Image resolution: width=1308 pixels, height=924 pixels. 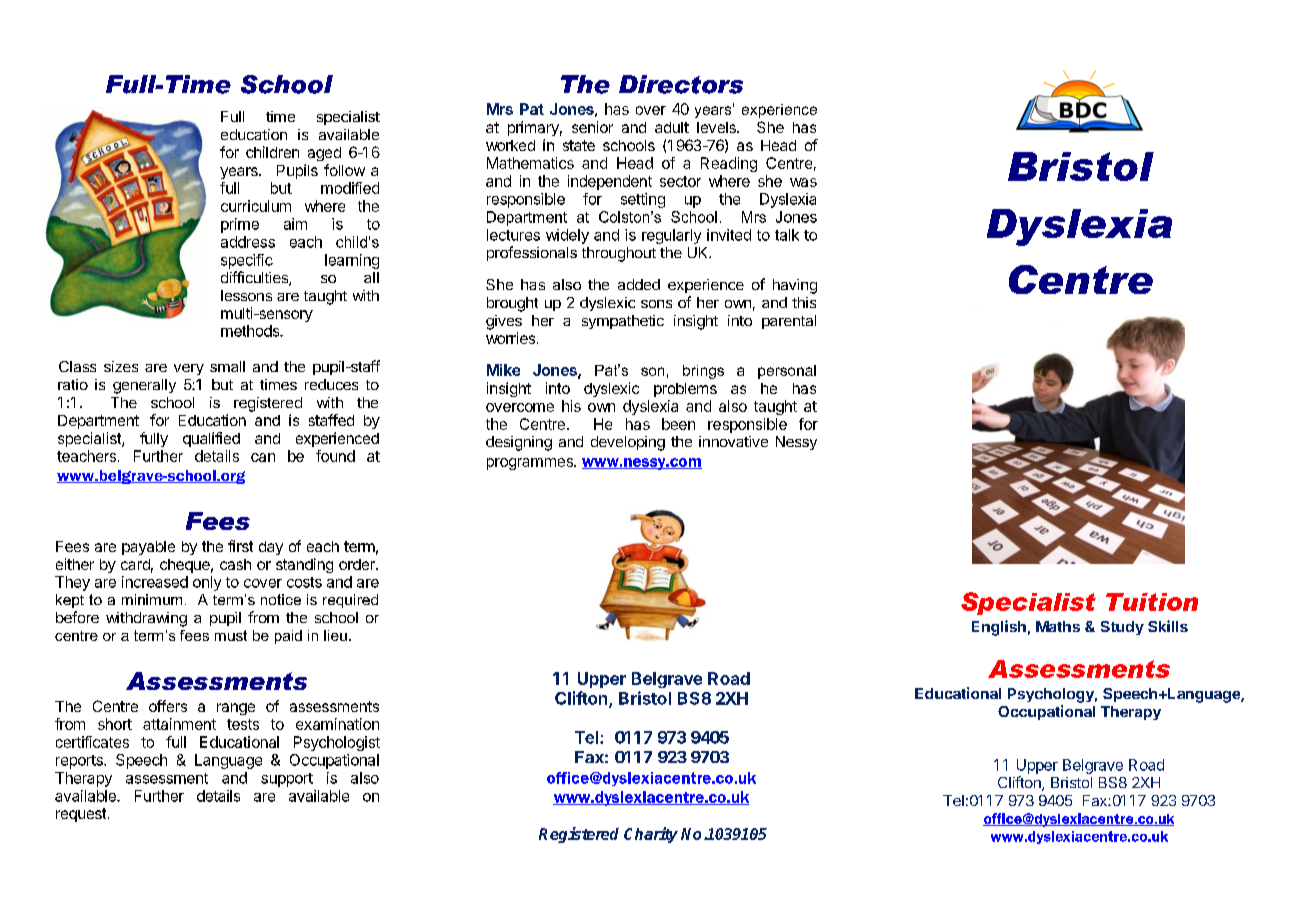 I want to click on was, so click(x=803, y=182).
